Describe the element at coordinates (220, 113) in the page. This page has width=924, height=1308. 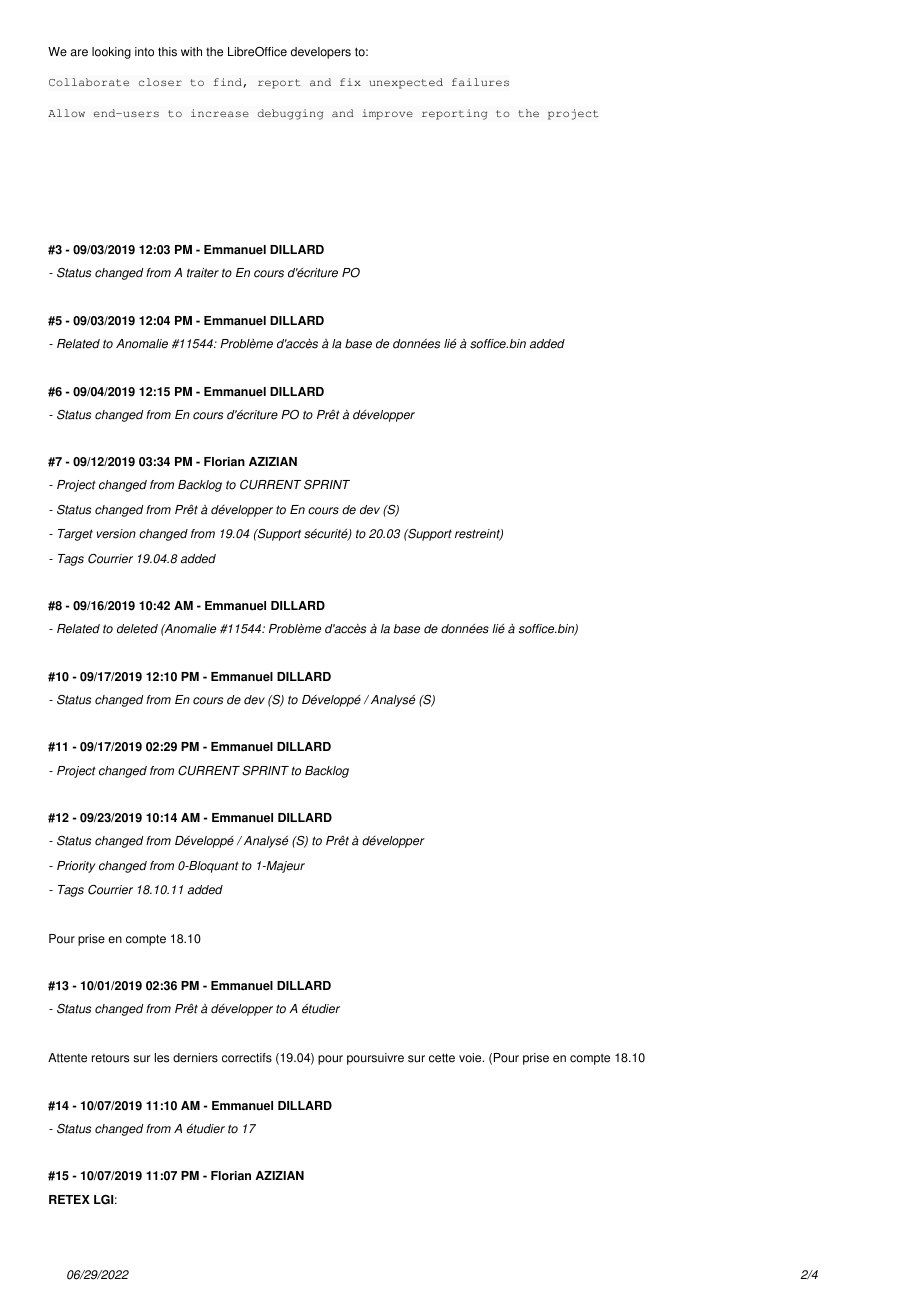
I see `increase` at that location.
